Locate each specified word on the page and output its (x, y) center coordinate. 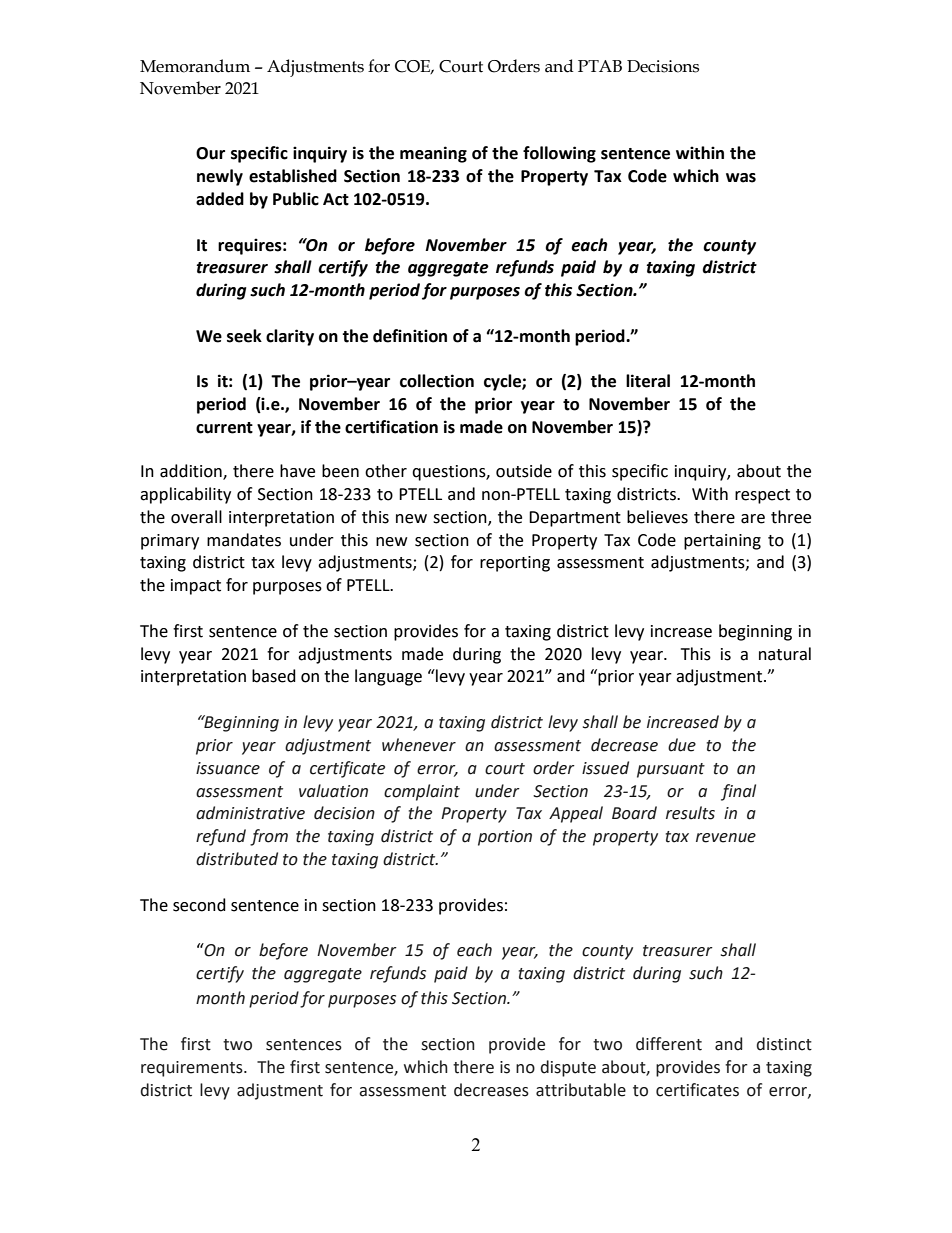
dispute (568, 1068)
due (682, 745)
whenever (419, 745)
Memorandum (195, 66)
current (224, 428)
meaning (433, 154)
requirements (193, 1069)
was (741, 178)
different (669, 1044)
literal (648, 381)
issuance (228, 768)
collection (437, 381)
